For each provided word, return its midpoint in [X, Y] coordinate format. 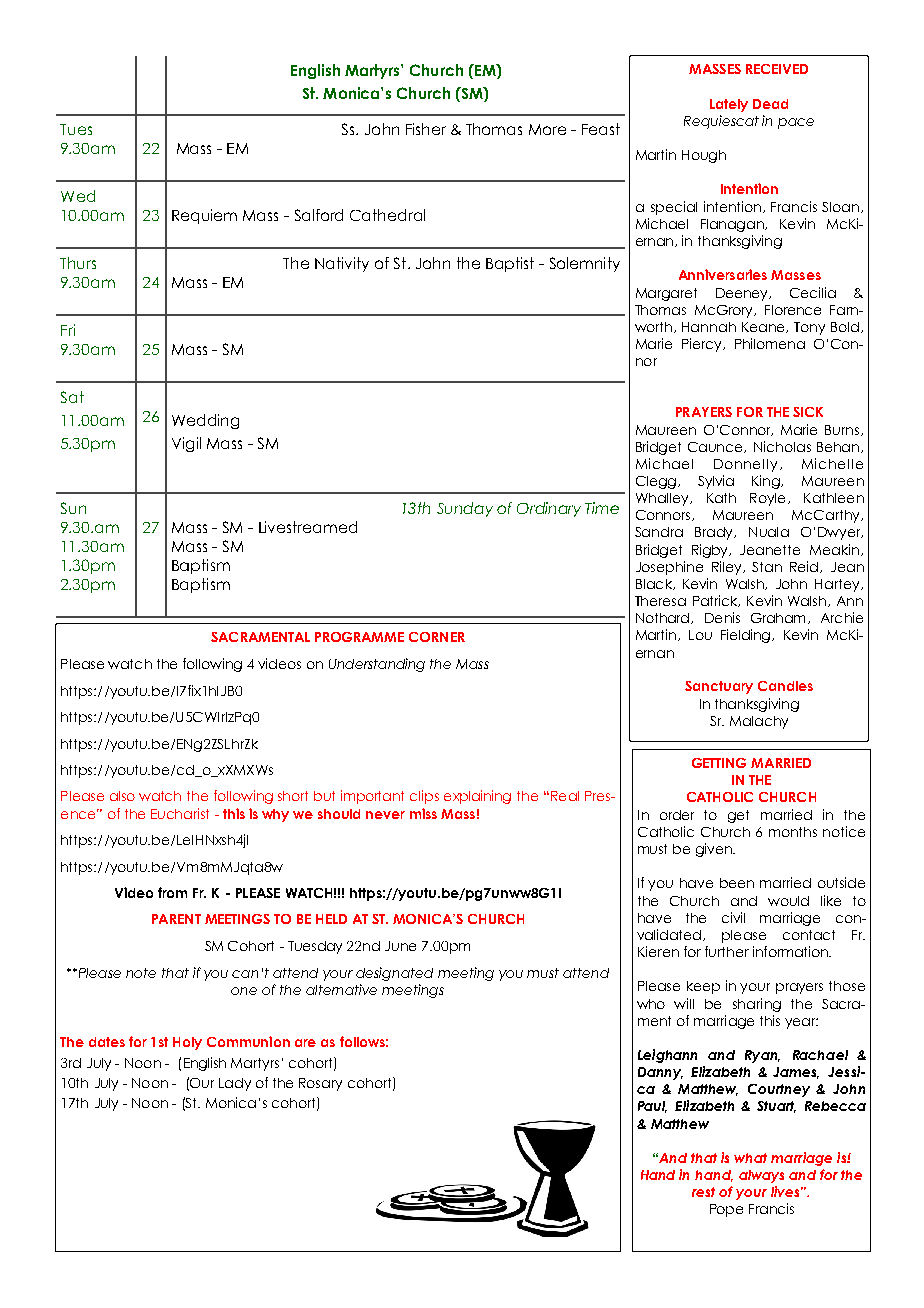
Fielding [747, 636]
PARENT [176, 919]
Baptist [510, 264]
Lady [235, 1084]
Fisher [426, 129]
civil [733, 917]
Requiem [204, 216]
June [400, 946]
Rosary [320, 1084]
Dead [770, 104]
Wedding [205, 421]
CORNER [437, 637]
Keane [764, 327]
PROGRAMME [359, 637]
